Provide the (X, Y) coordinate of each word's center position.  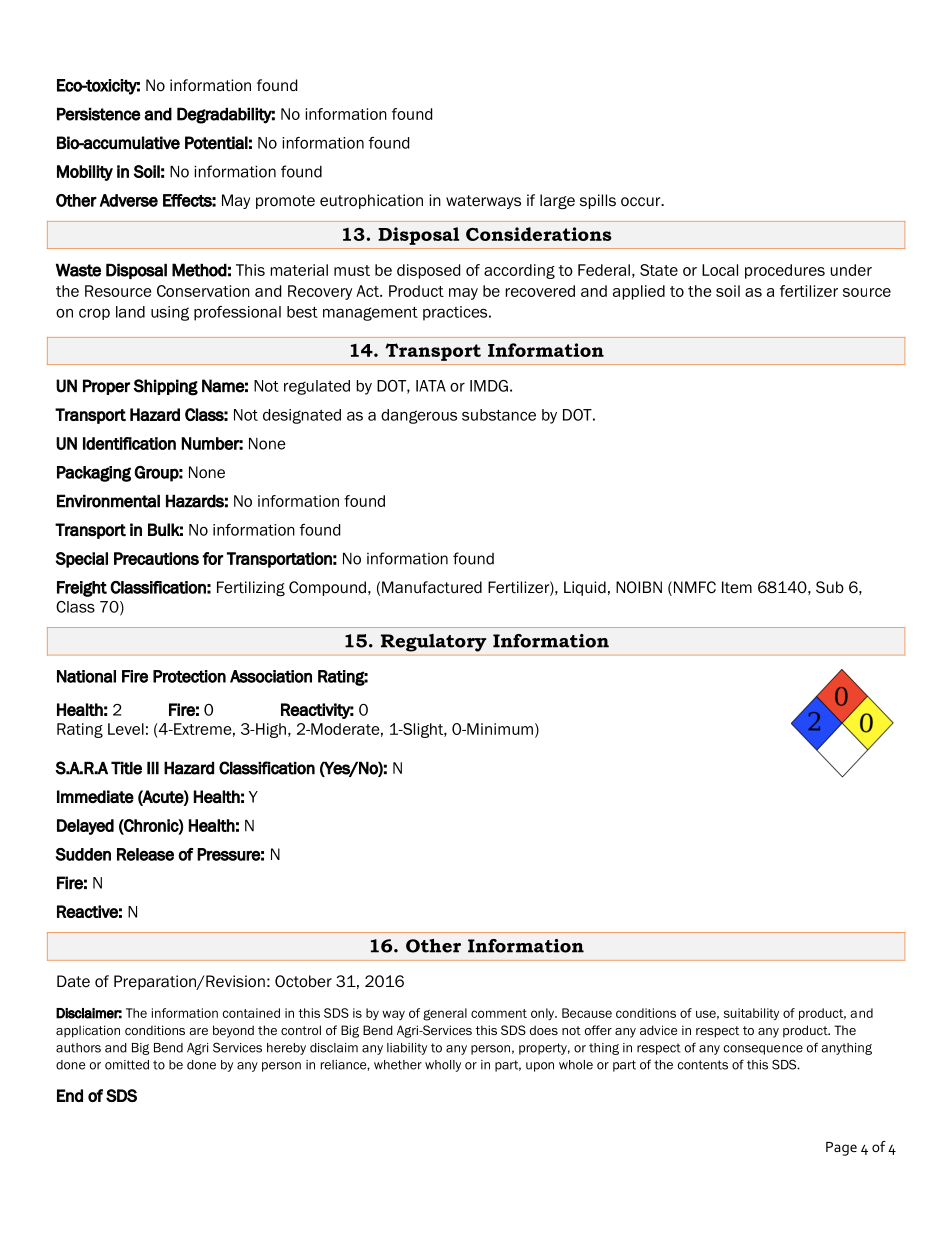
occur (642, 202)
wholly (443, 1066)
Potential (216, 143)
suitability (751, 1014)
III (153, 768)
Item (737, 587)
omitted (127, 1065)
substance (499, 415)
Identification (129, 443)
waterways (483, 202)
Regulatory (433, 643)
